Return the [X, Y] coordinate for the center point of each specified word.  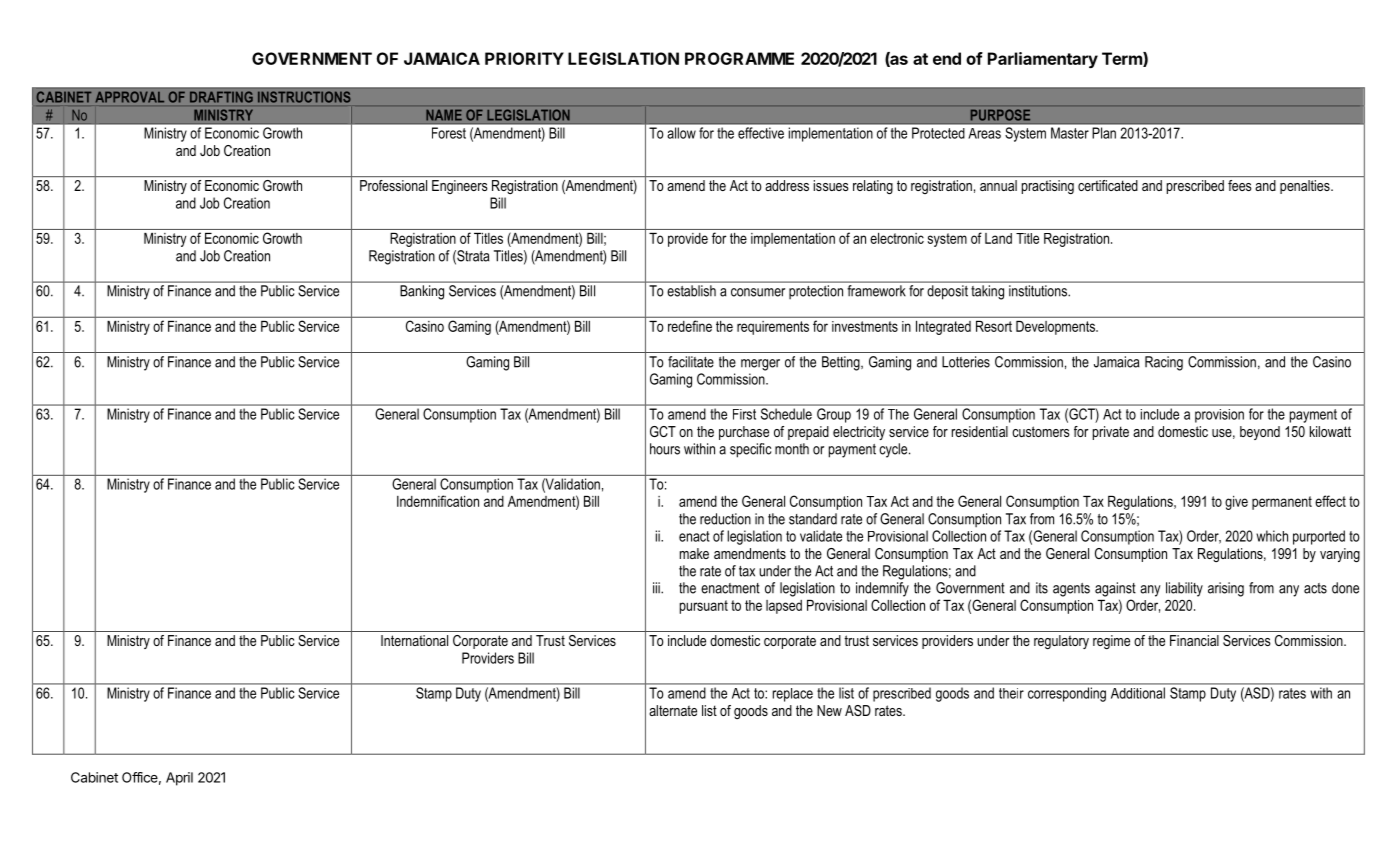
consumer [758, 292]
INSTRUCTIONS [304, 97]
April [179, 779]
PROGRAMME [739, 58]
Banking [422, 292]
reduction [725, 519]
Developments [1056, 328]
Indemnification [438, 501]
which [1272, 536]
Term [1123, 59]
